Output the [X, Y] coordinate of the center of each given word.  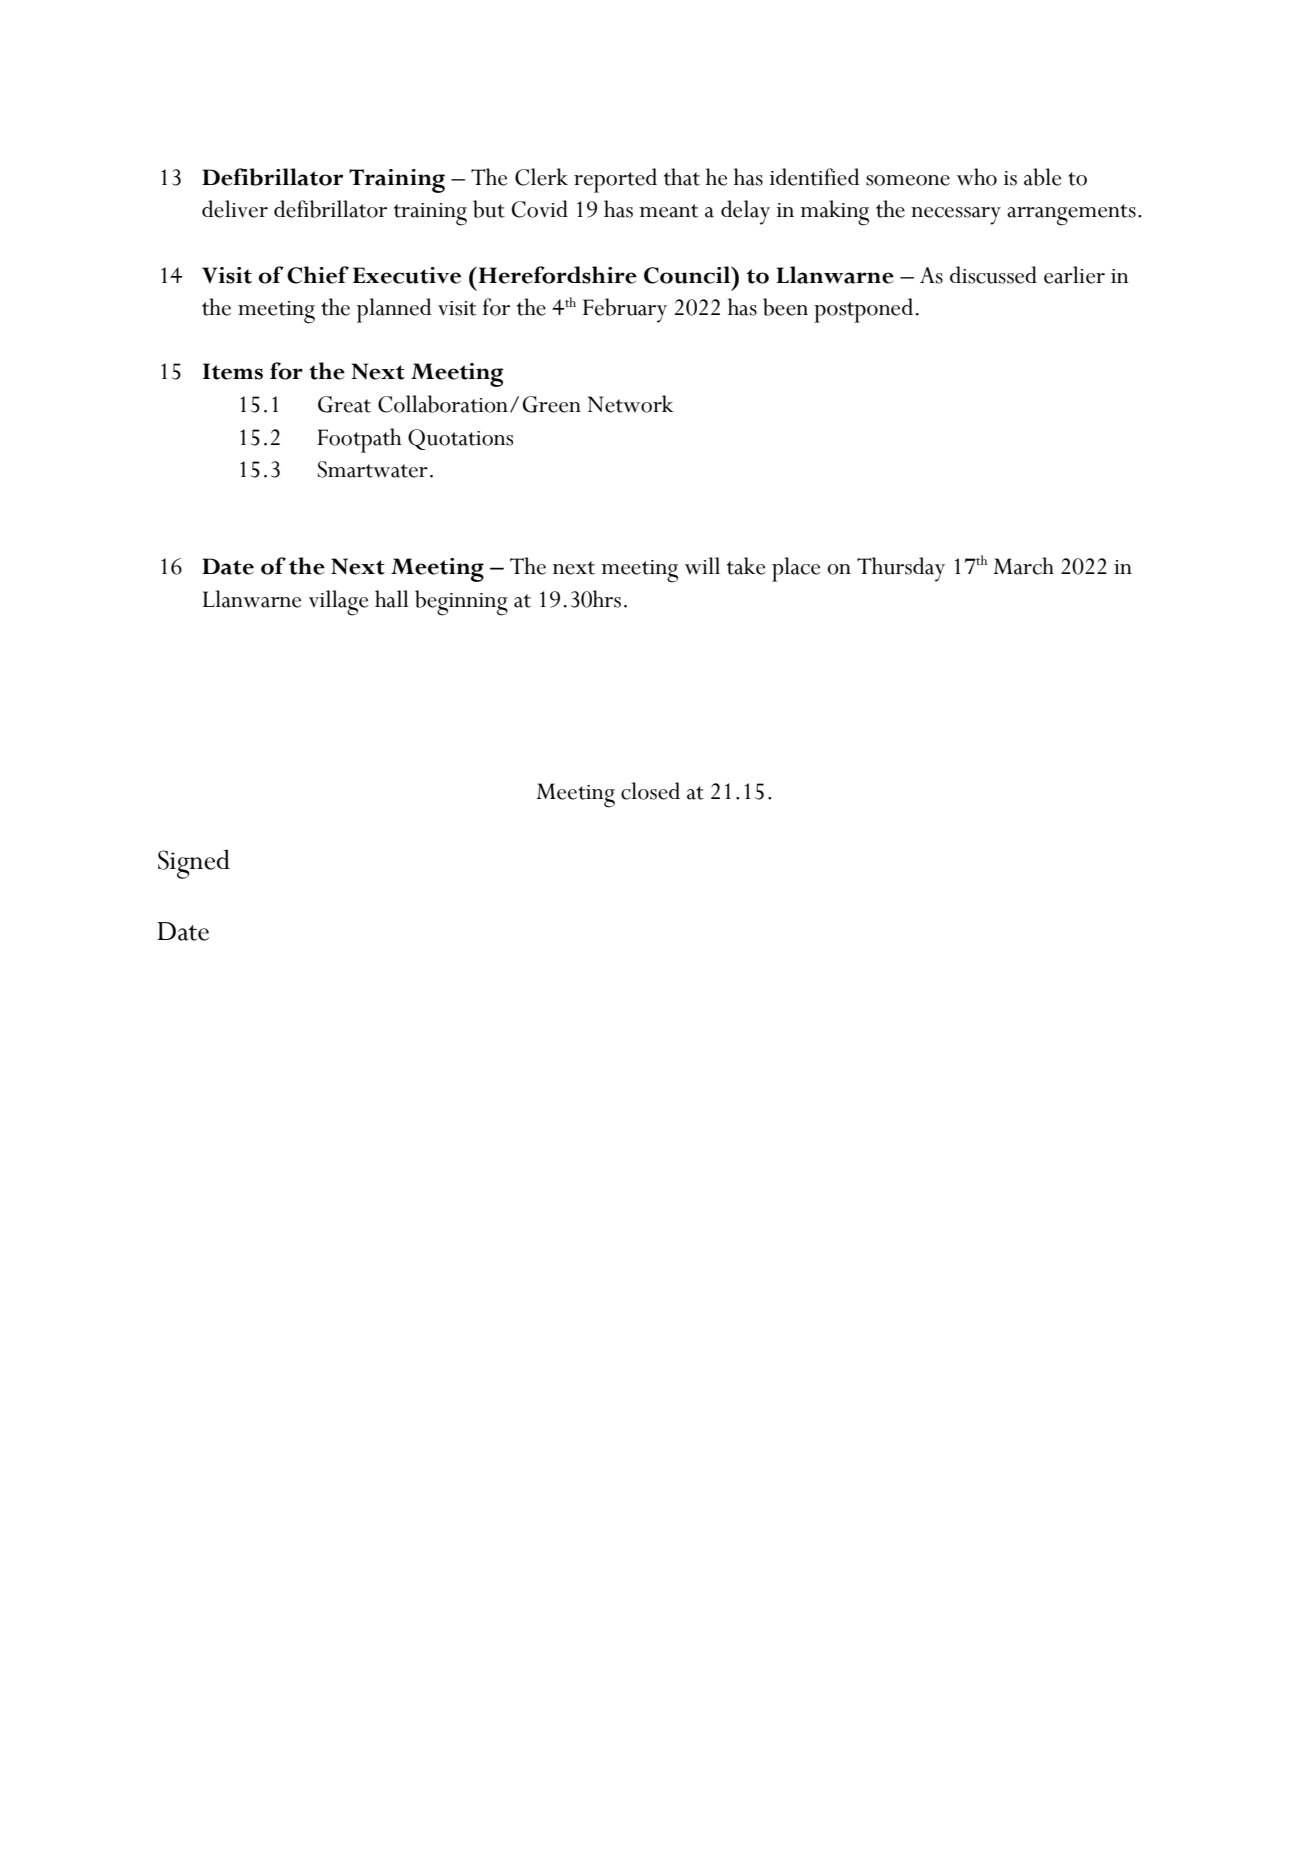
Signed [194, 864]
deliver [235, 209]
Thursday [901, 569]
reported [615, 180]
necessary [956, 216]
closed [650, 791]
